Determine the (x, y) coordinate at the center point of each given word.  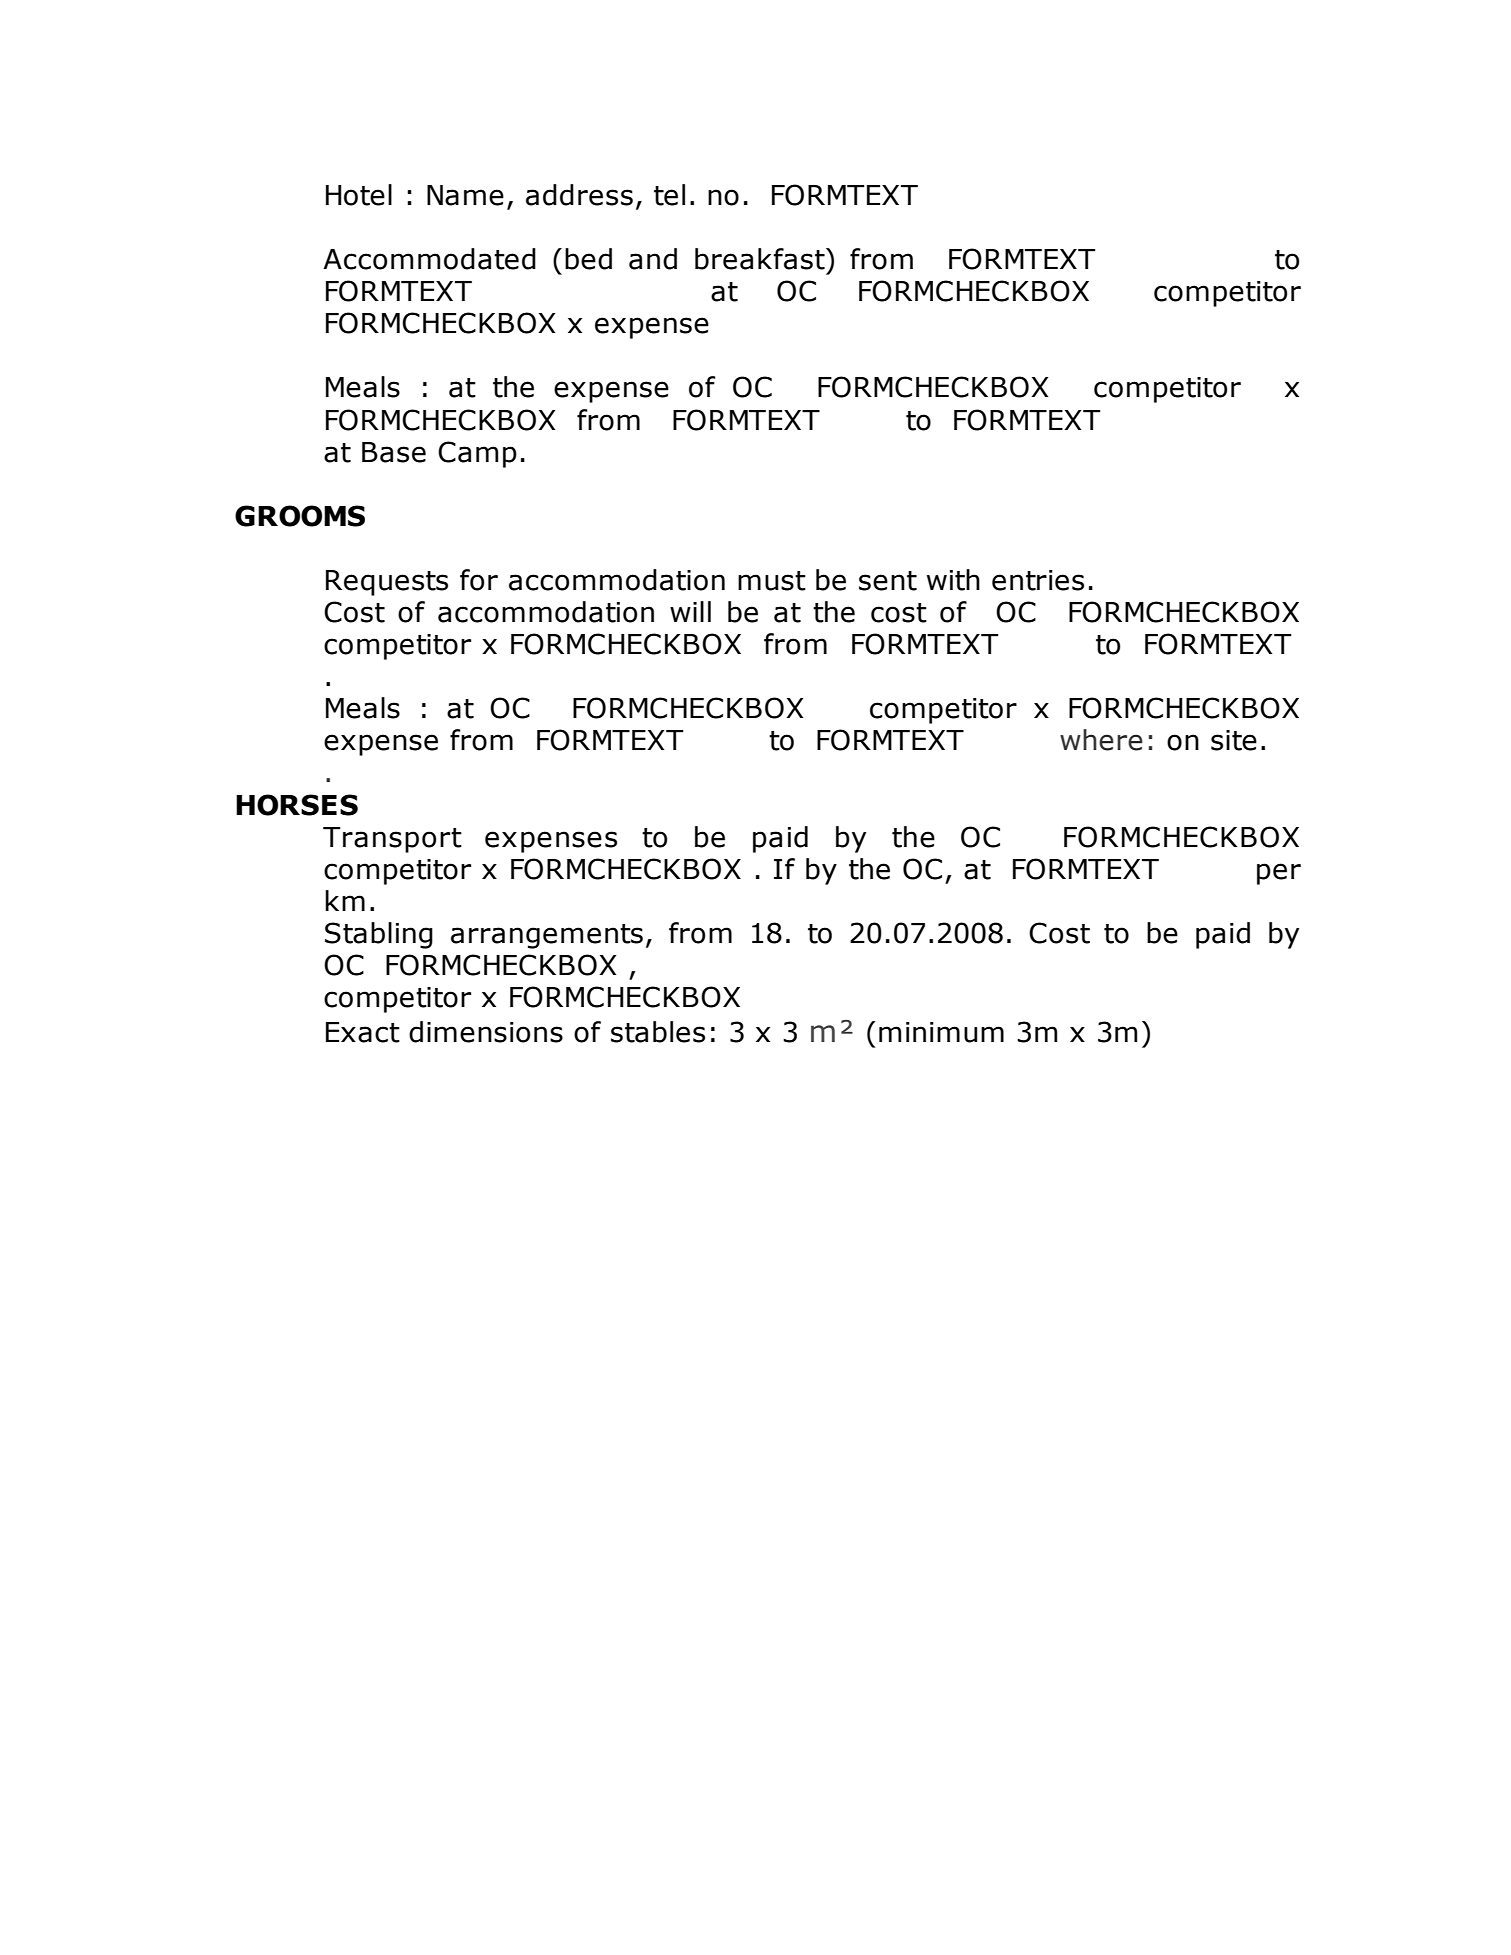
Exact (363, 1032)
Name (465, 195)
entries (1038, 580)
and (653, 259)
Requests (387, 583)
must (772, 581)
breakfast (761, 259)
